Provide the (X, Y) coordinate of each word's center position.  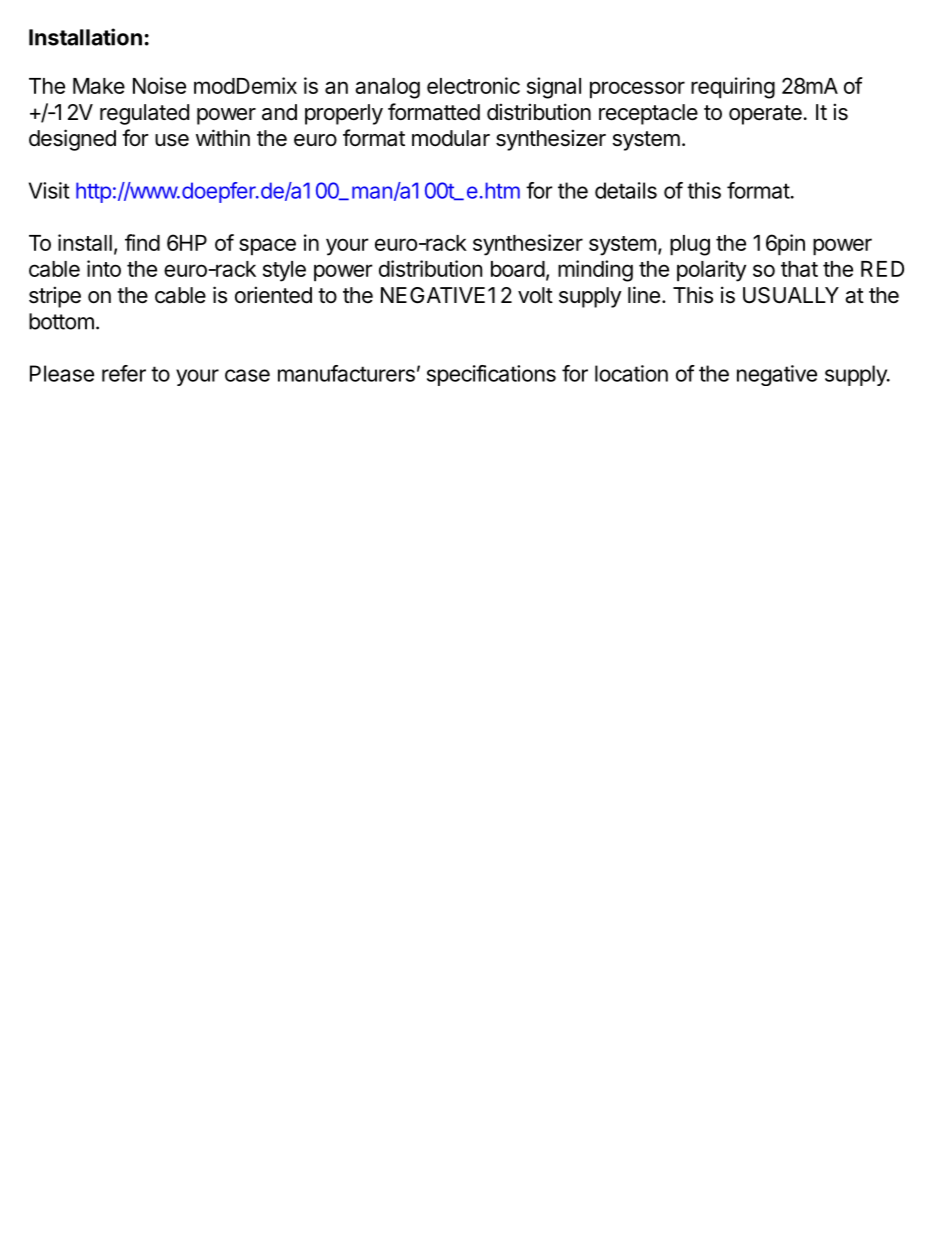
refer (124, 373)
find (142, 242)
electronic (473, 85)
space (267, 247)
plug (690, 245)
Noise (159, 85)
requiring (733, 88)
